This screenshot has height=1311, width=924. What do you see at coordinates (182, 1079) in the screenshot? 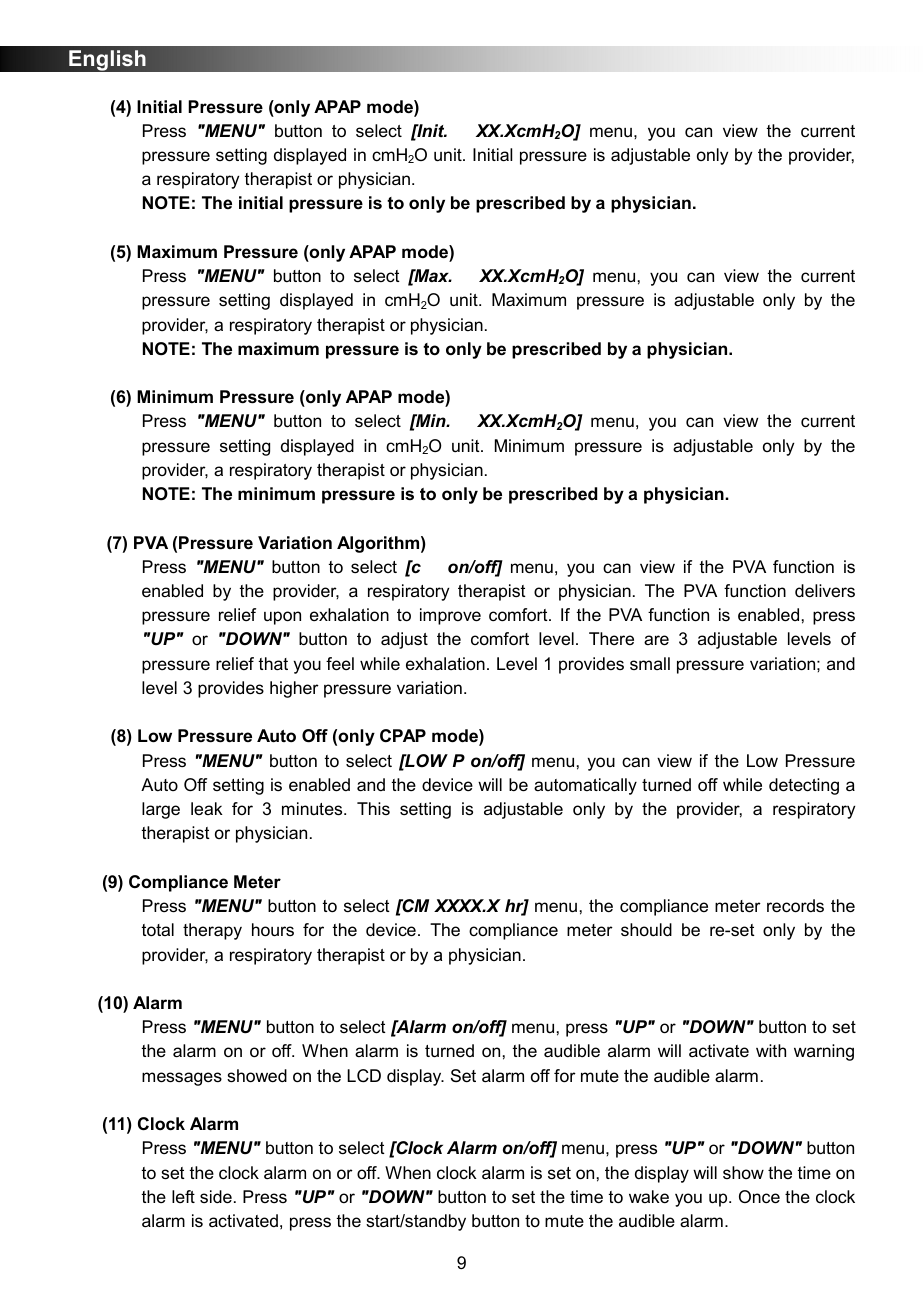
I see `messages` at bounding box center [182, 1079].
